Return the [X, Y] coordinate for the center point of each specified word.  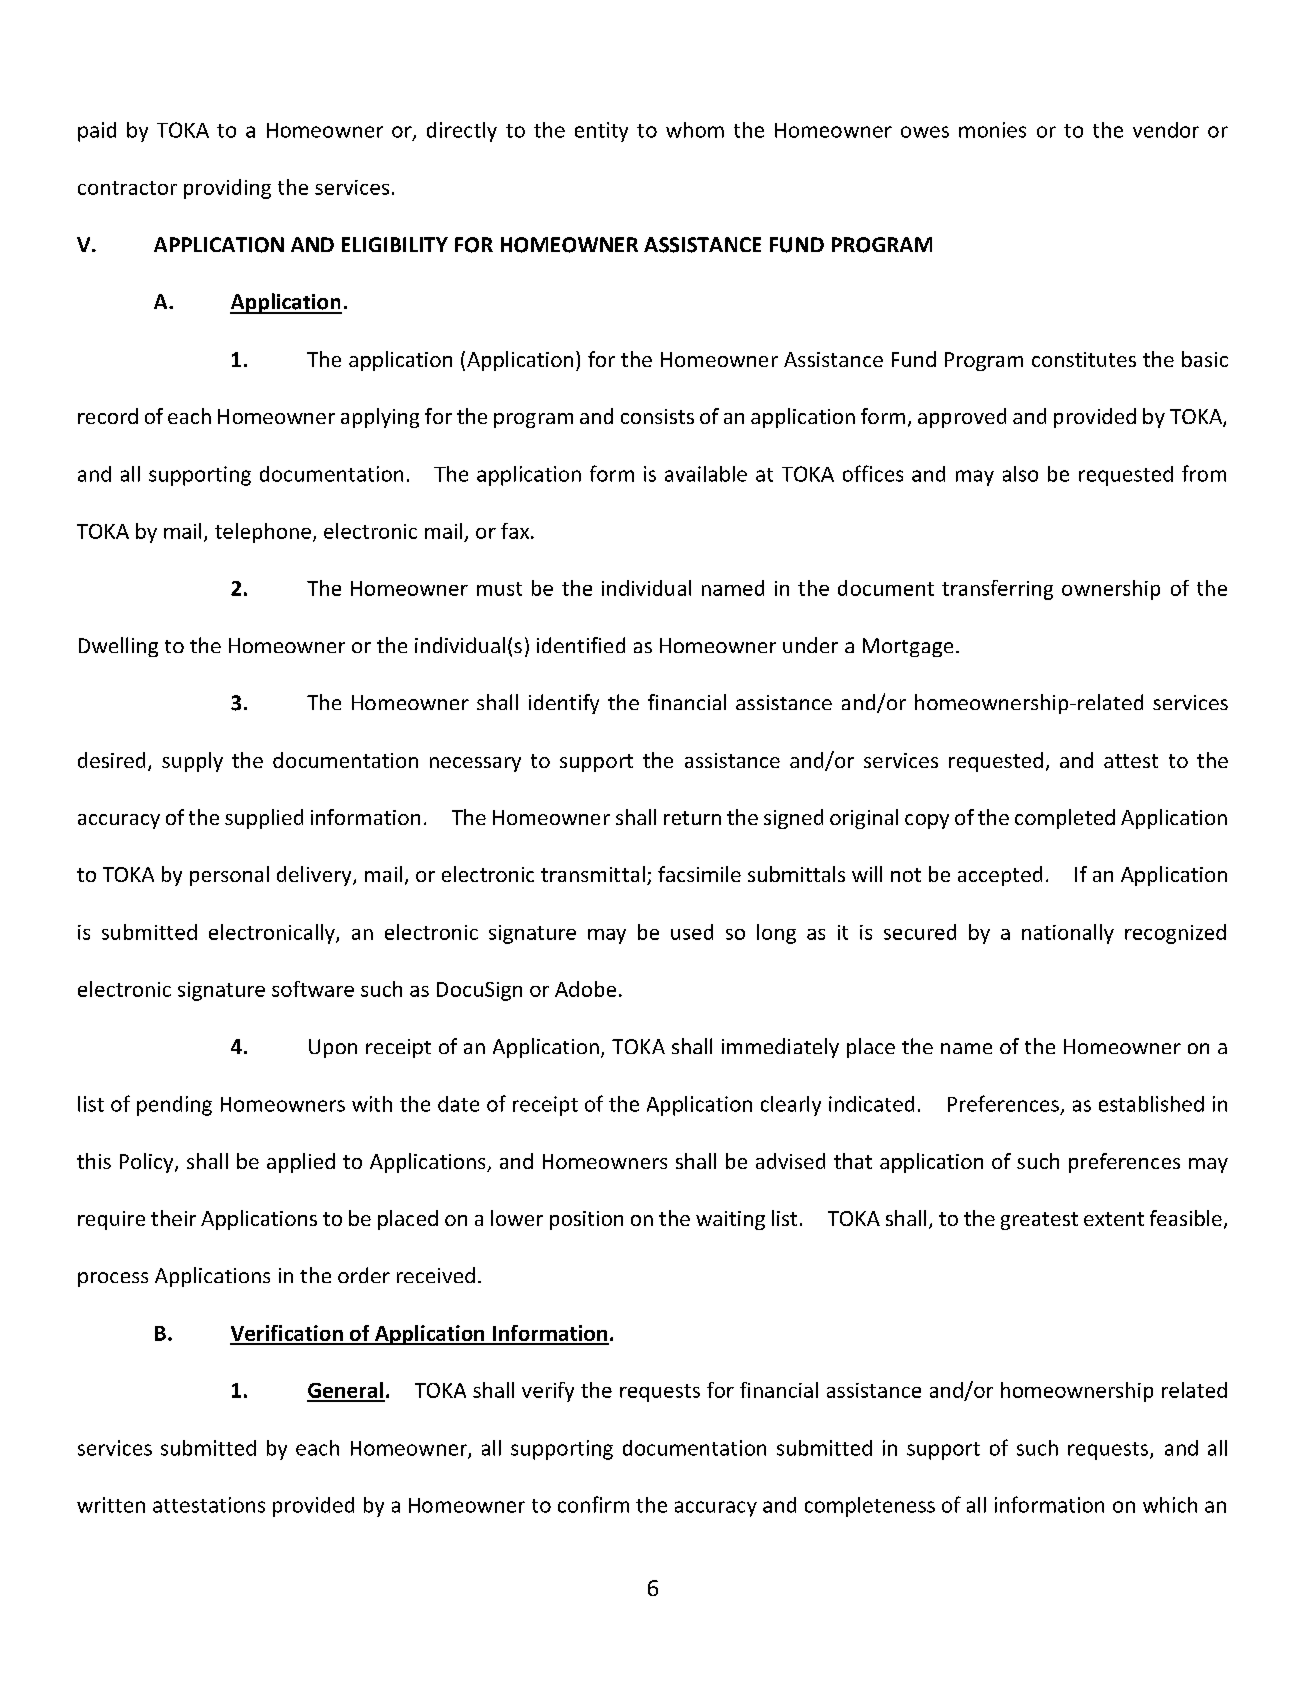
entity [601, 132]
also [1020, 474]
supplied [264, 819]
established [1151, 1104]
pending [174, 1106]
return [692, 818]
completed [1065, 819]
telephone [263, 533]
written [111, 1505]
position [586, 1220]
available [706, 474]
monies [992, 130]
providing [227, 189]
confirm [593, 1504]
